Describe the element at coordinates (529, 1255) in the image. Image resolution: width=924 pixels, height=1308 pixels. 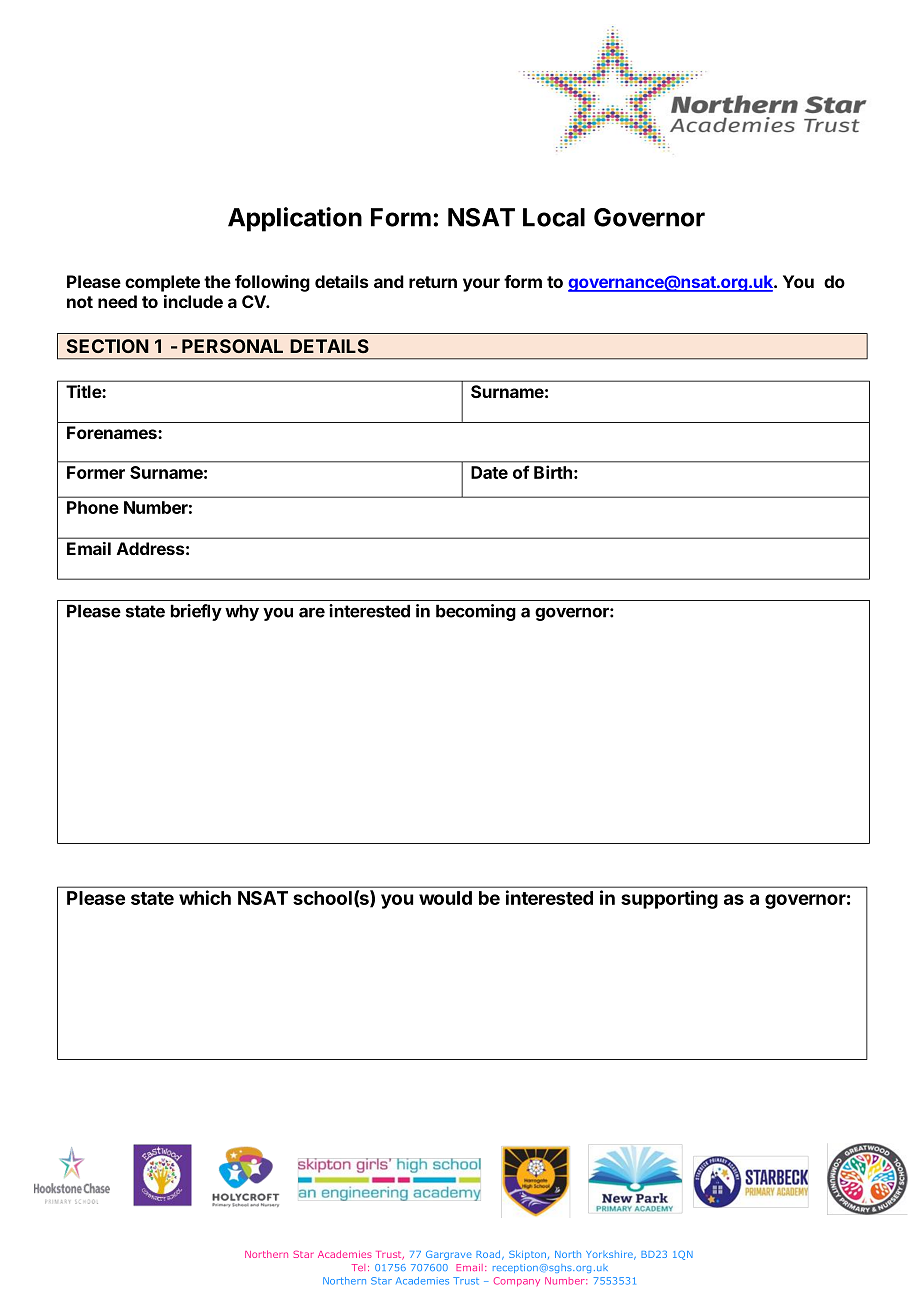
I see `Skipton` at that location.
